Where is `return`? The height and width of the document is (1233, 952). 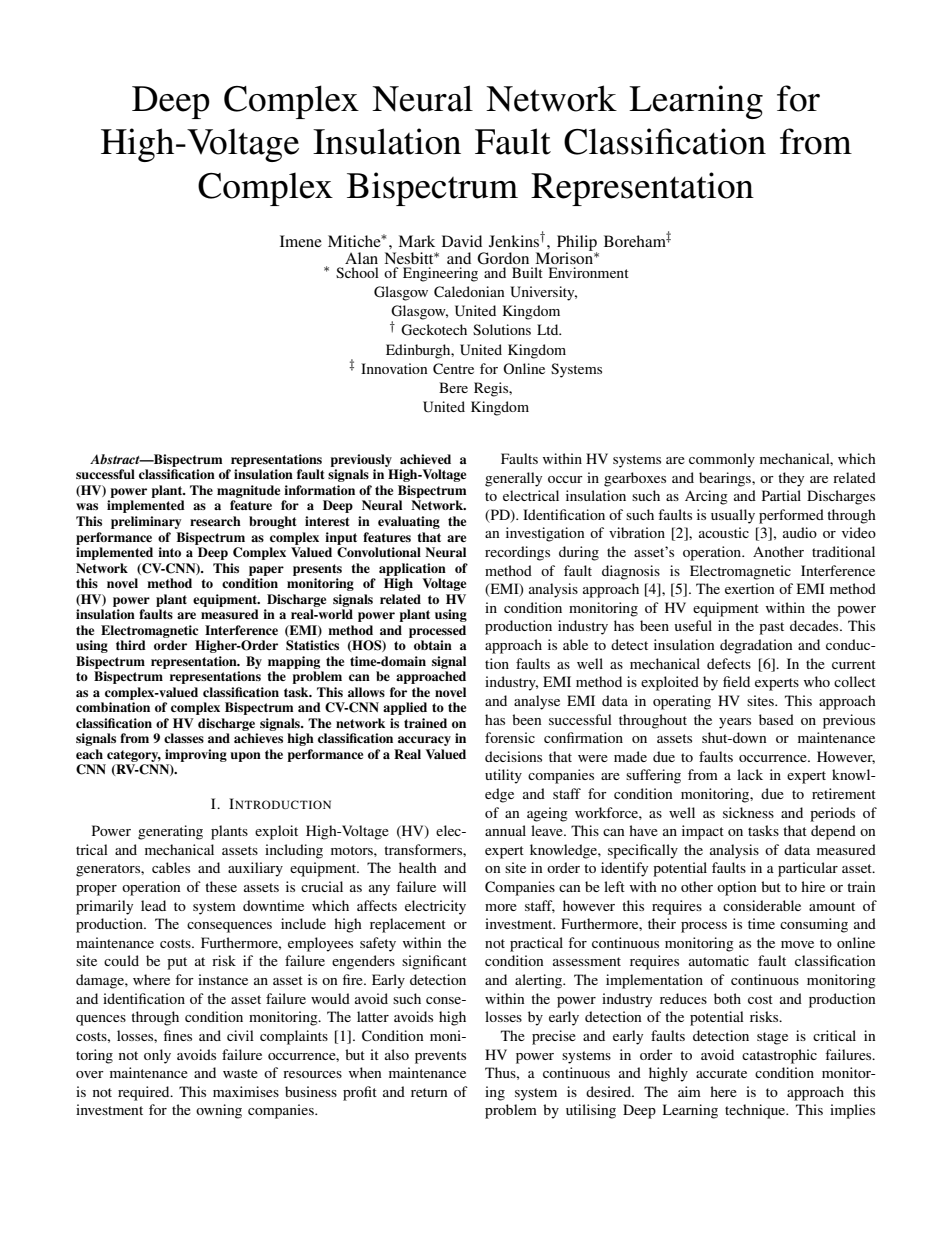
return is located at coordinates (429, 1092).
